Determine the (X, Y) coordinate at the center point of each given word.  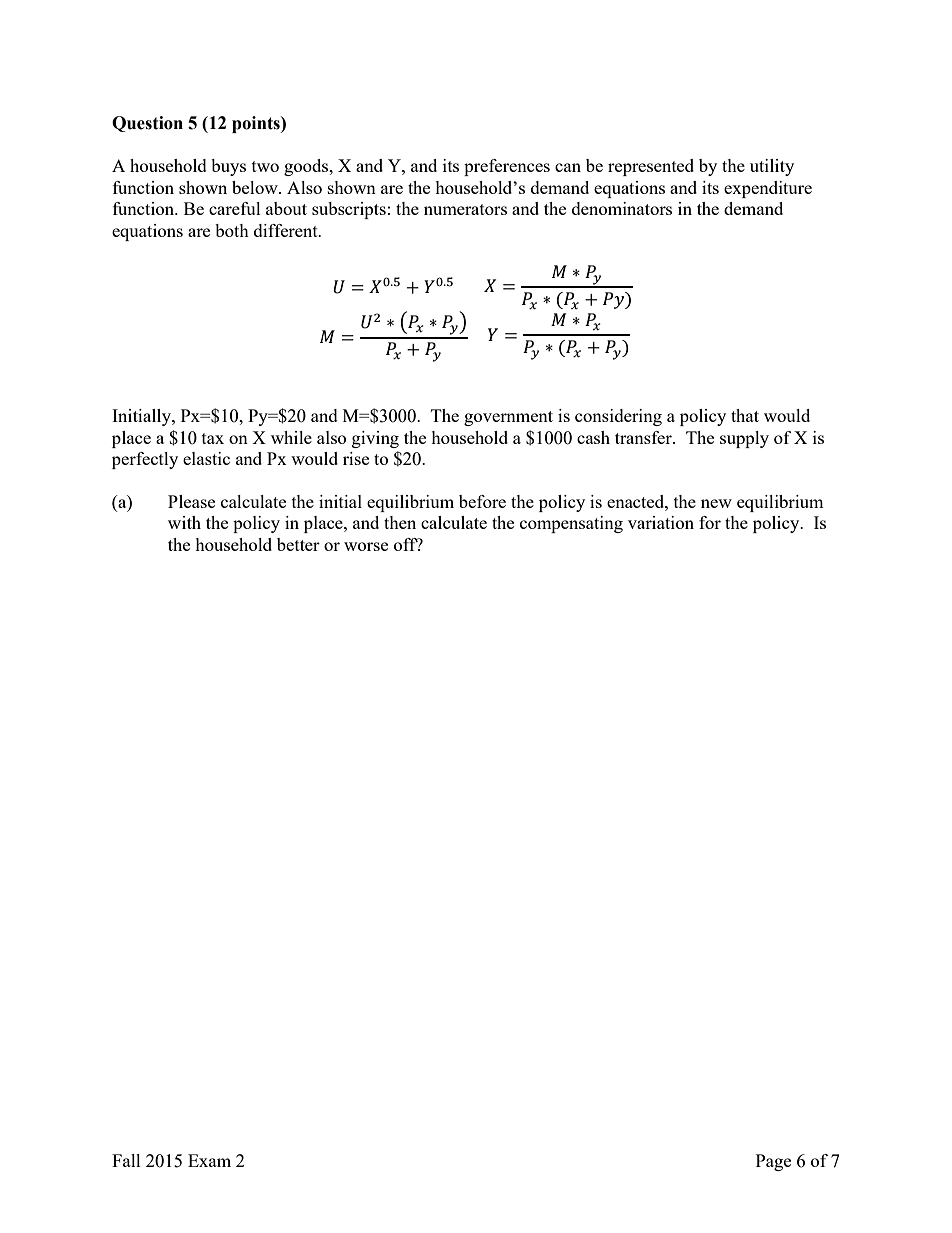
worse (366, 546)
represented (651, 167)
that (745, 415)
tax (213, 438)
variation (661, 522)
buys (228, 167)
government (508, 418)
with (184, 522)
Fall (126, 1160)
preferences (507, 167)
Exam (209, 1160)
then (400, 522)
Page (773, 1162)
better (298, 544)
